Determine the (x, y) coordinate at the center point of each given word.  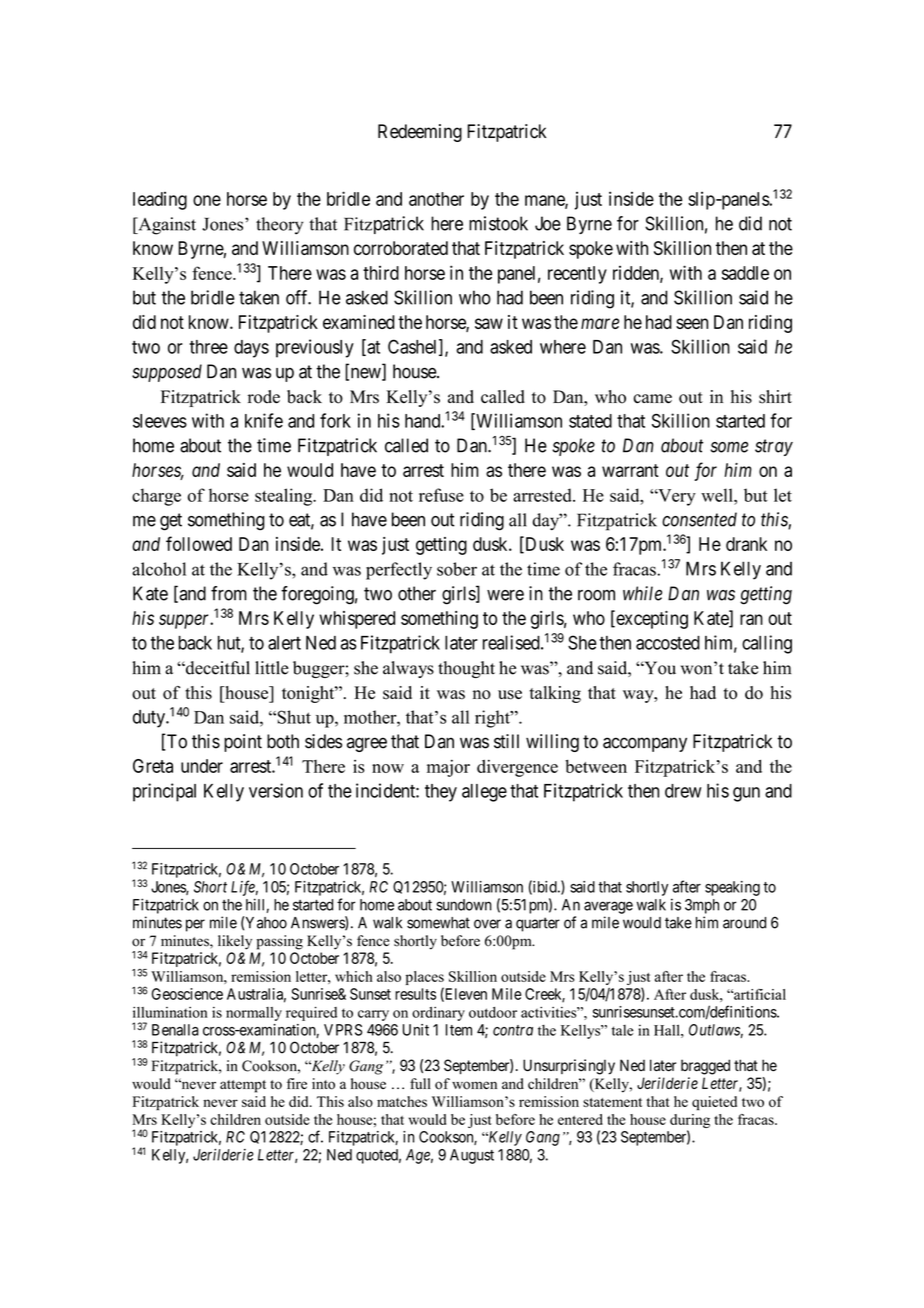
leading (160, 201)
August (472, 1156)
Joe (548, 223)
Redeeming (420, 133)
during (690, 1122)
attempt (243, 1086)
